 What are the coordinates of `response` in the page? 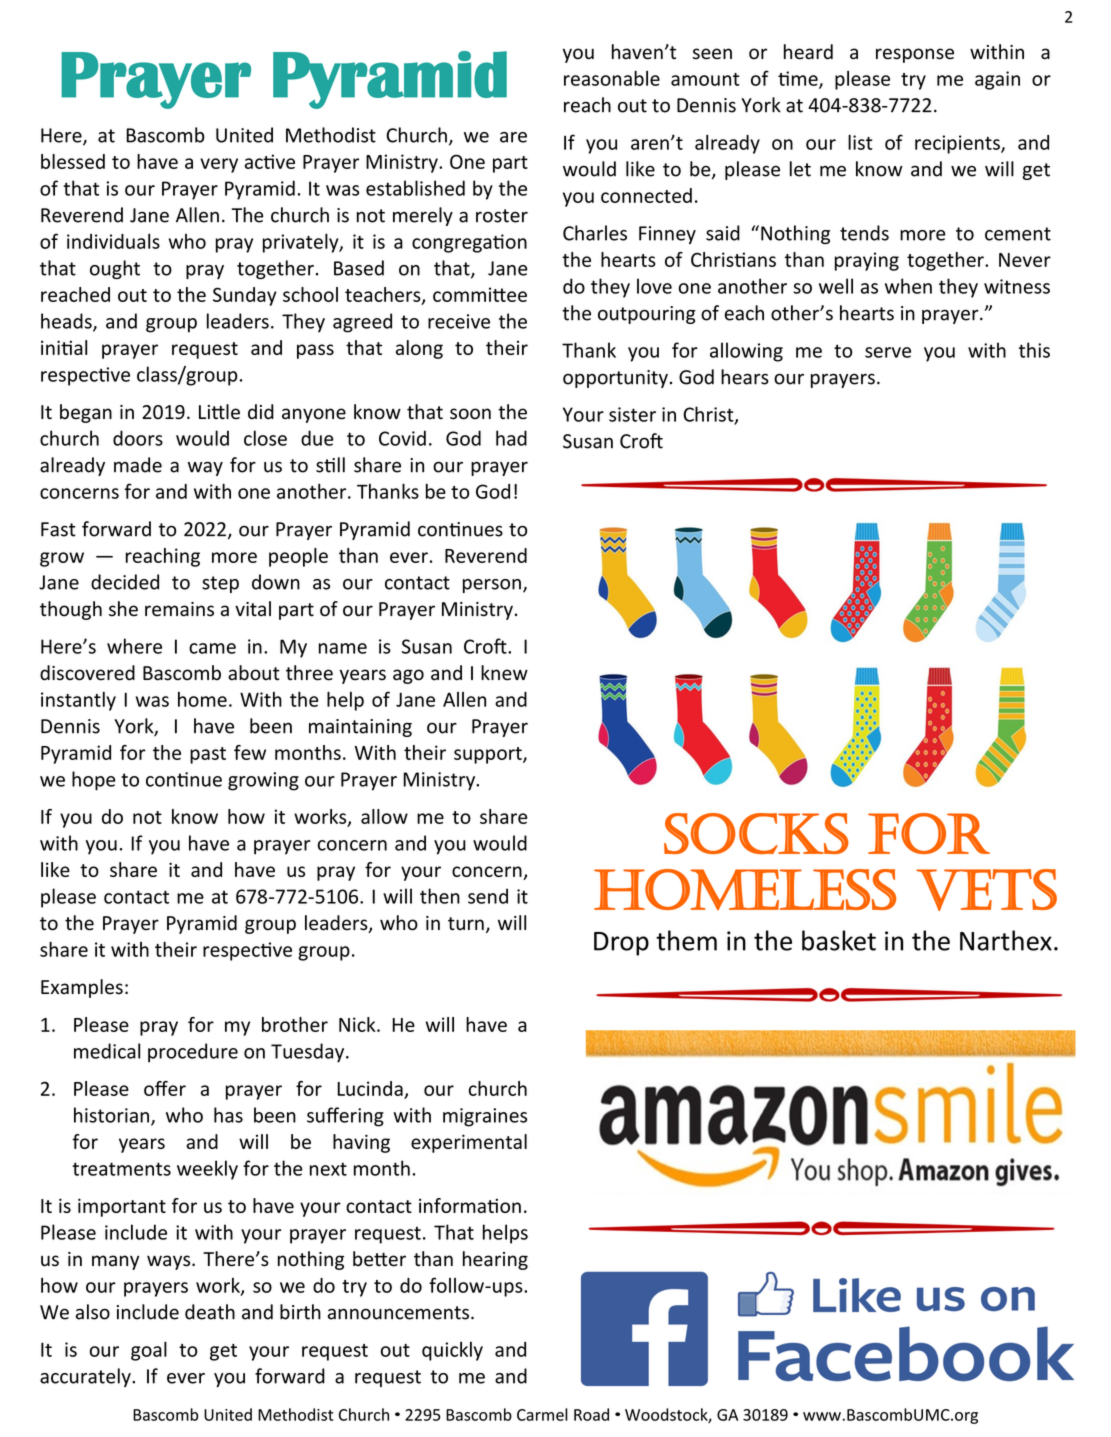 It's located at (915, 55).
